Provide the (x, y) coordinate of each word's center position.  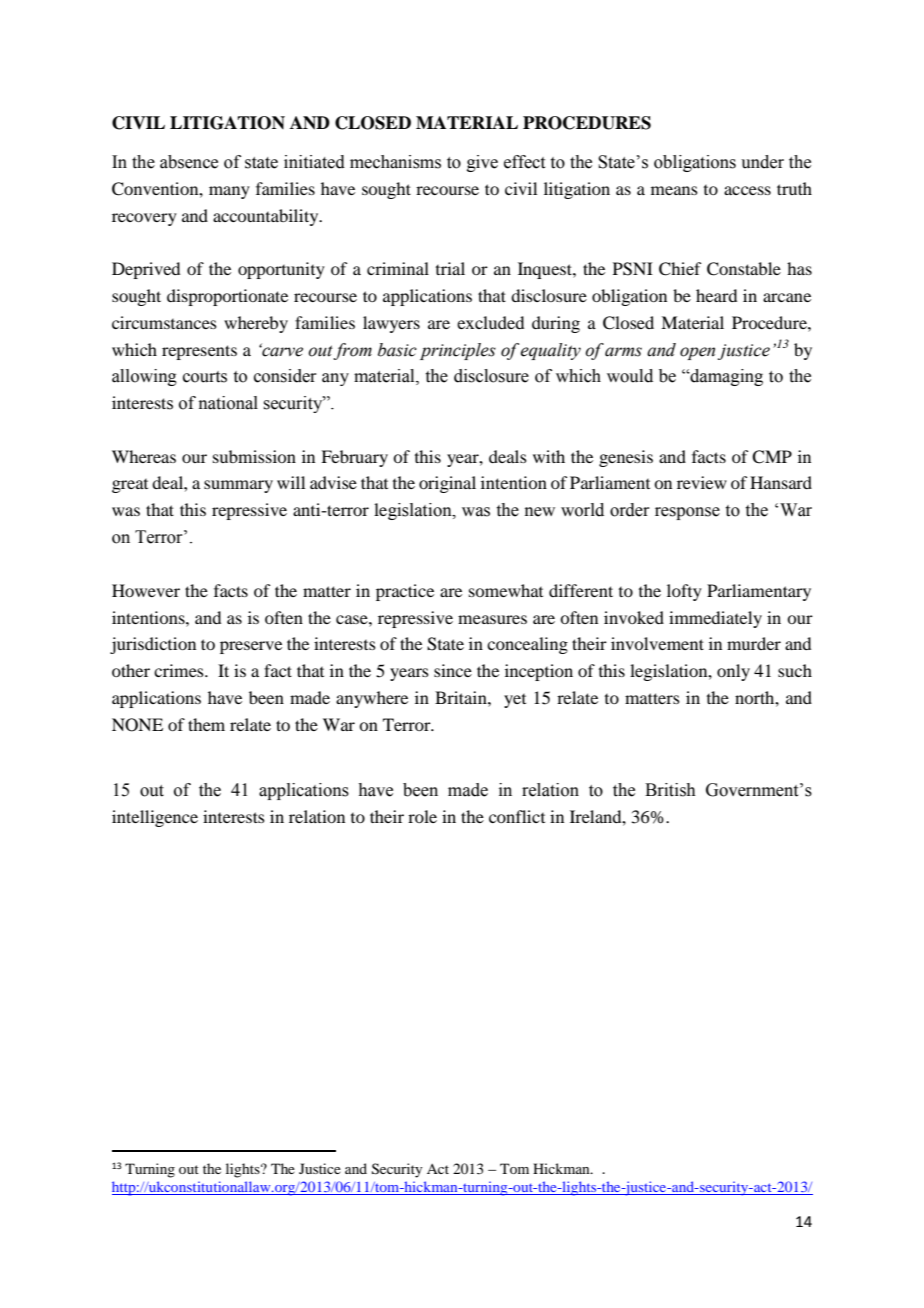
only (733, 672)
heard (716, 295)
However (146, 590)
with (549, 456)
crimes (180, 670)
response (687, 513)
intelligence (155, 818)
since (453, 670)
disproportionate (227, 297)
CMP (772, 457)
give (482, 163)
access (747, 190)
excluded (490, 322)
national (228, 403)
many (229, 192)
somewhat (506, 590)
